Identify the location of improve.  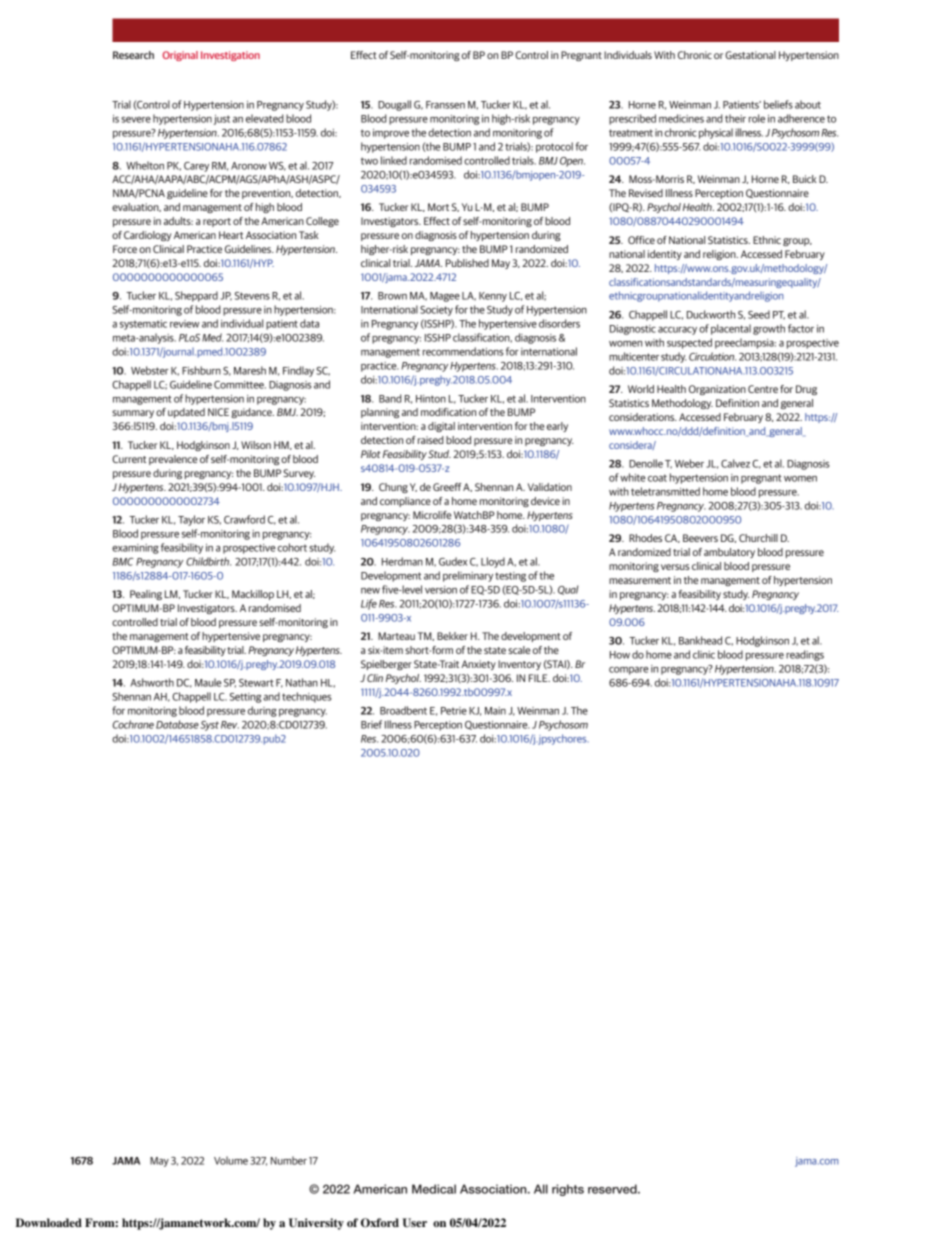
(391, 134).
